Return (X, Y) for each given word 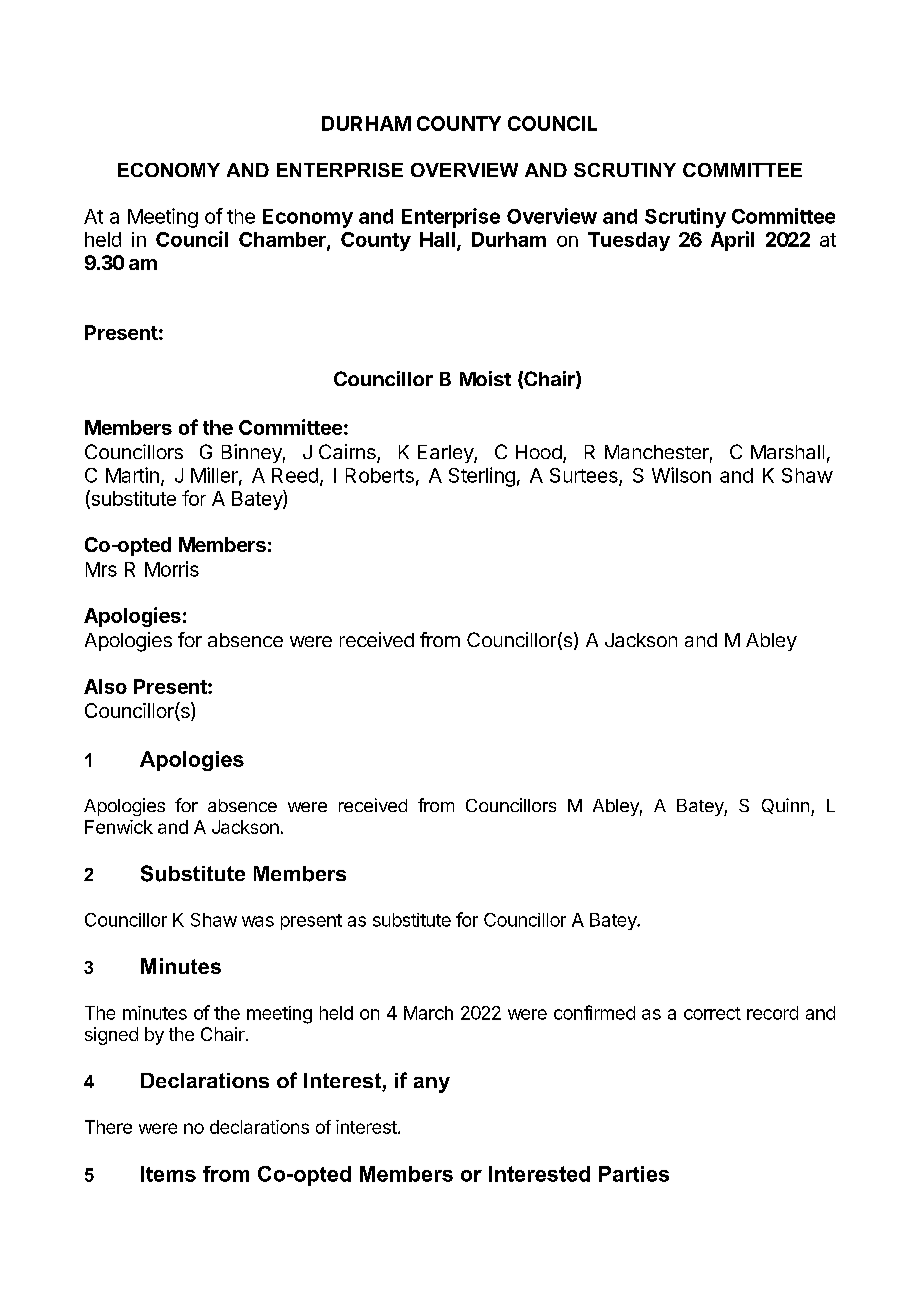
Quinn (785, 806)
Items (168, 1174)
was (258, 921)
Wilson (681, 475)
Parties (634, 1174)
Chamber (283, 241)
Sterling (482, 477)
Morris (172, 569)
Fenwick (119, 827)
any (432, 1085)
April (732, 241)
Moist (485, 378)
